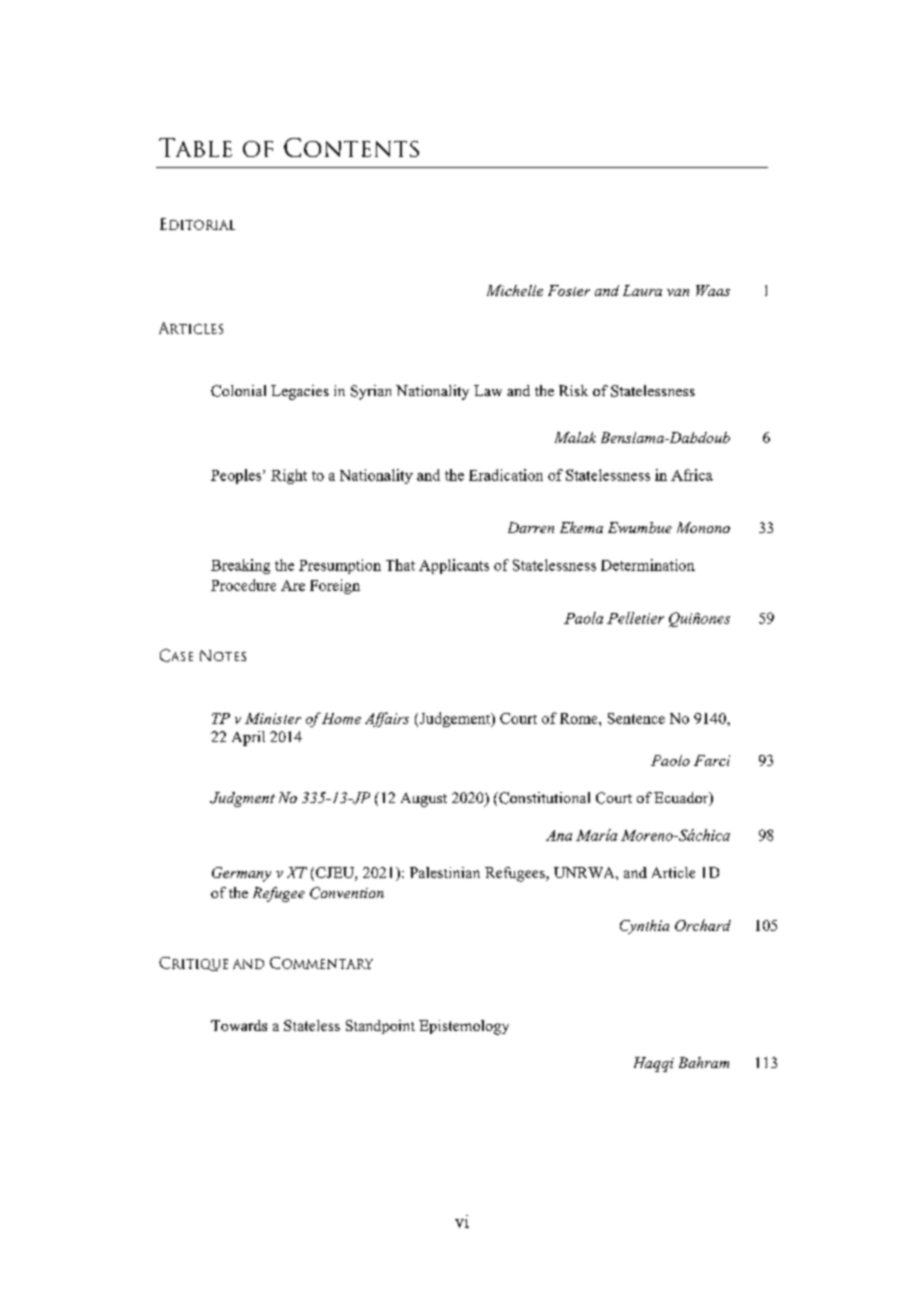 Image resolution: width=924 pixels, height=1308 pixels. Describe the element at coordinates (635, 618) in the screenshot. I see `Pelletier` at that location.
